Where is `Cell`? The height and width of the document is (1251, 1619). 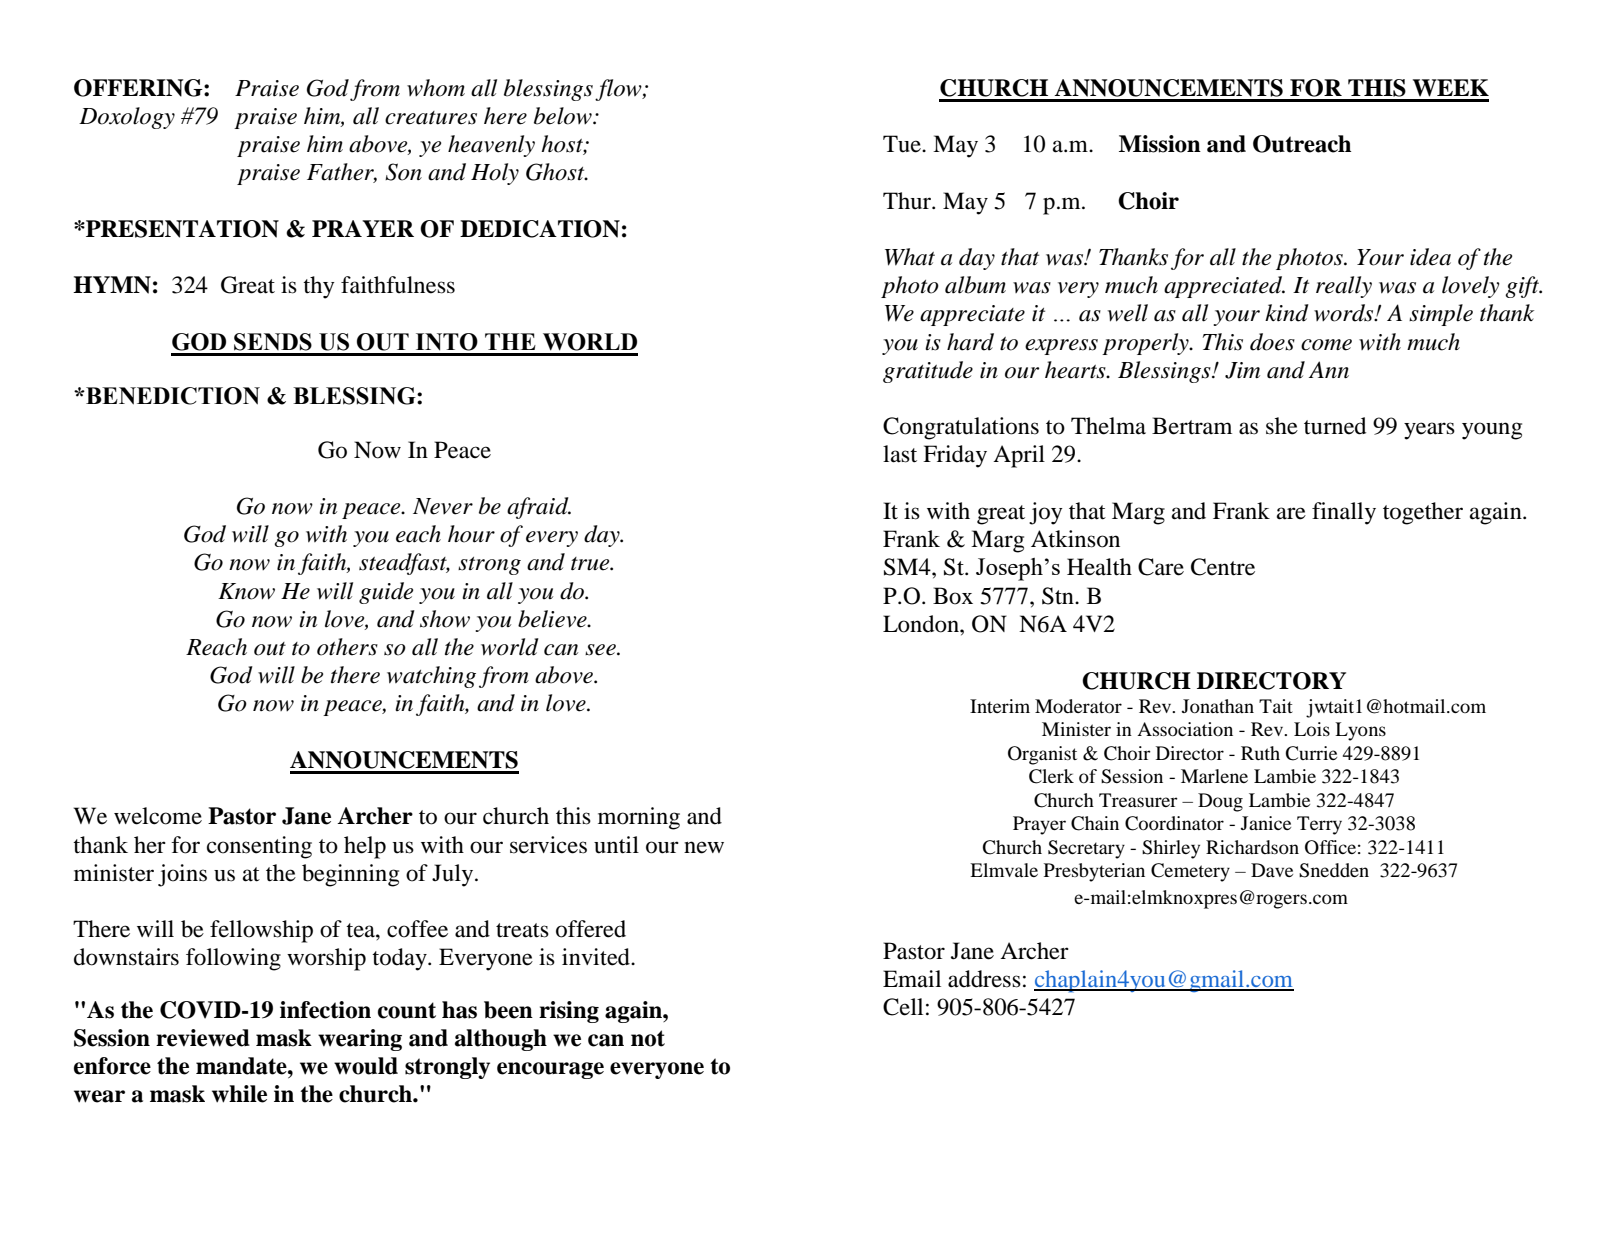
Cell is located at coordinates (903, 1007).
